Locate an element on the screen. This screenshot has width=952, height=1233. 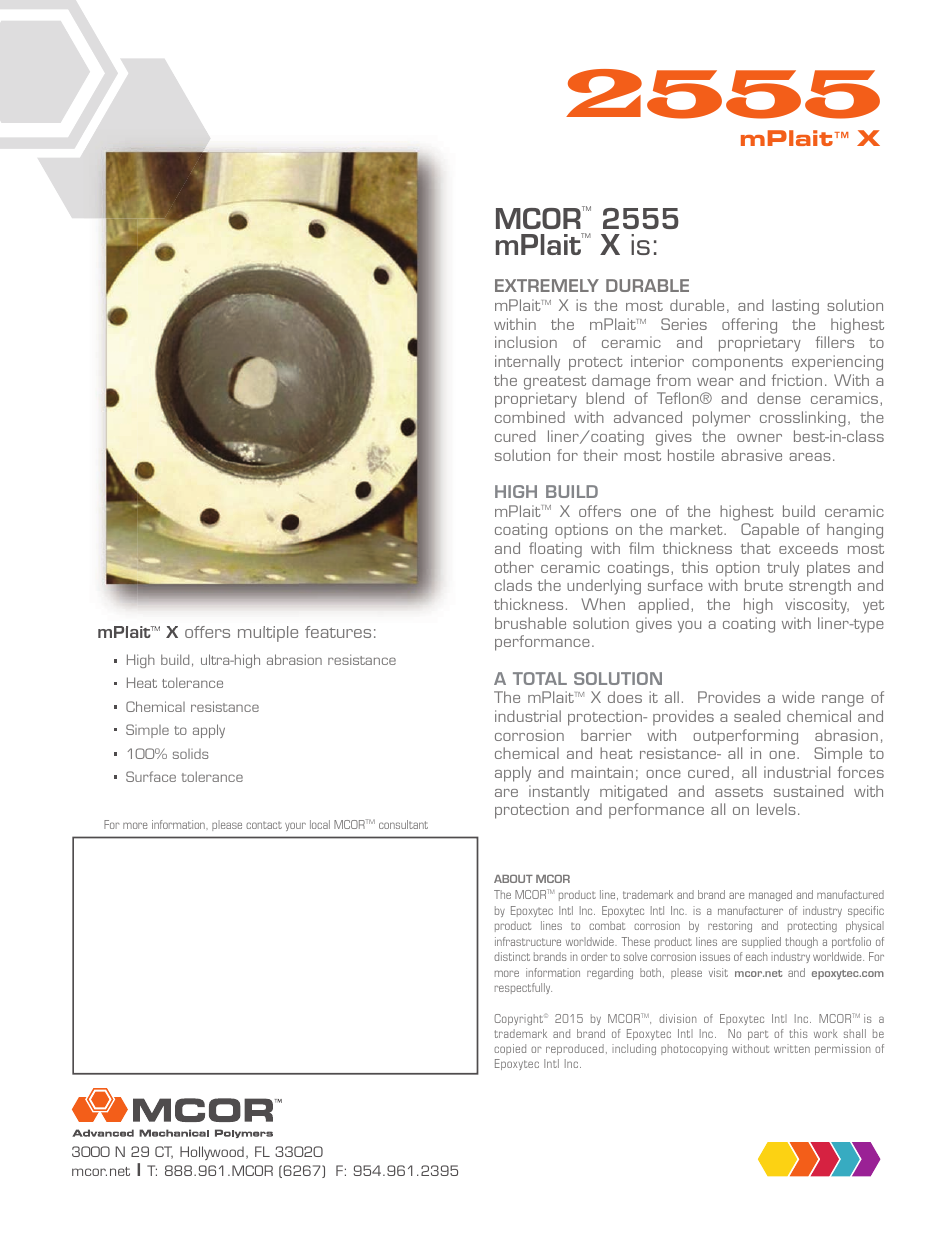
EXTREMELY is located at coordinates (547, 285).
